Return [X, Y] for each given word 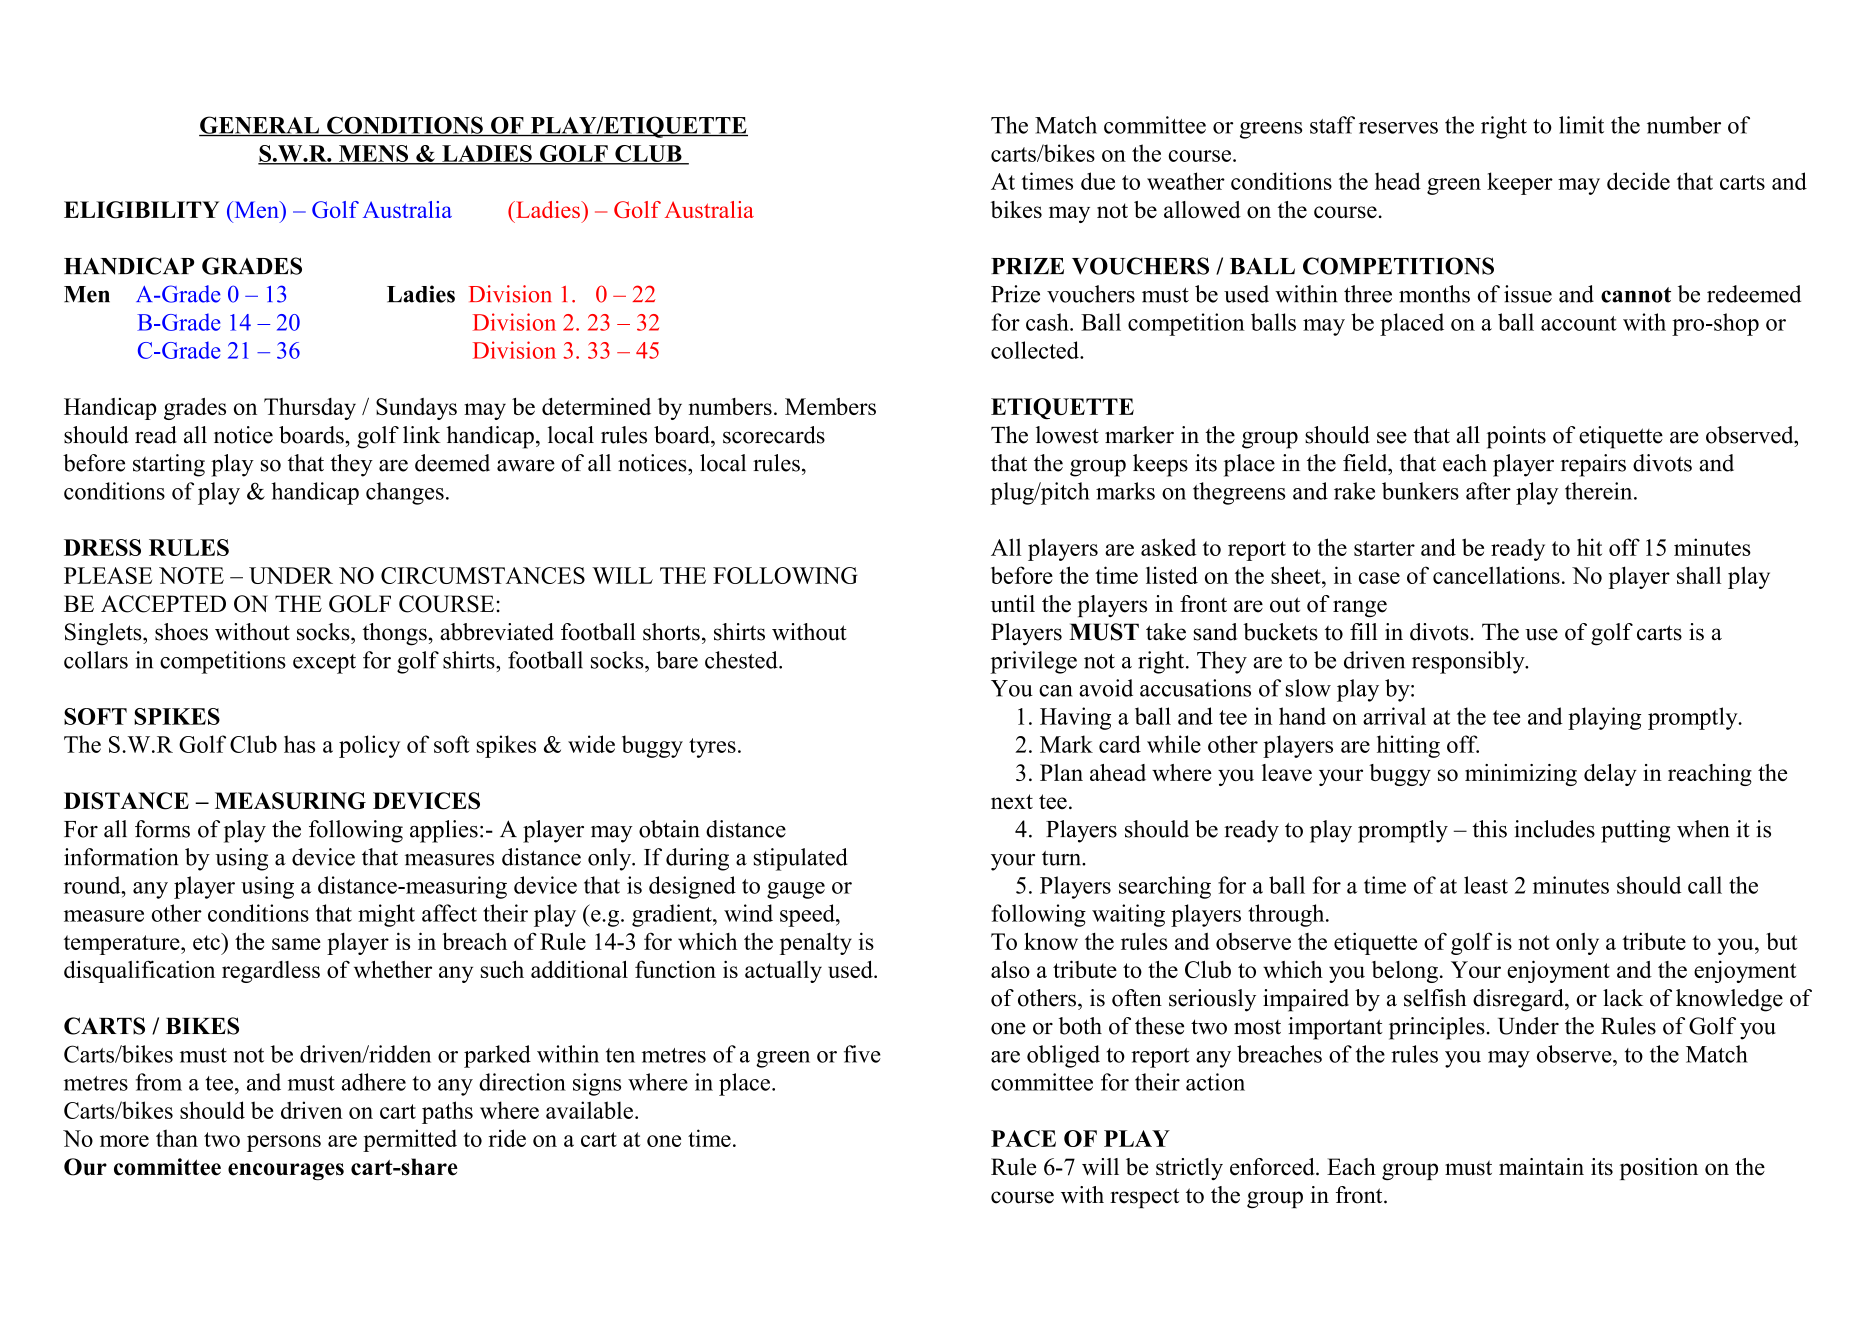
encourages [286, 1171]
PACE [1023, 1138]
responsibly [1469, 662]
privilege [1033, 662]
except [324, 664]
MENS [373, 154]
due [1098, 181]
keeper [1520, 183]
